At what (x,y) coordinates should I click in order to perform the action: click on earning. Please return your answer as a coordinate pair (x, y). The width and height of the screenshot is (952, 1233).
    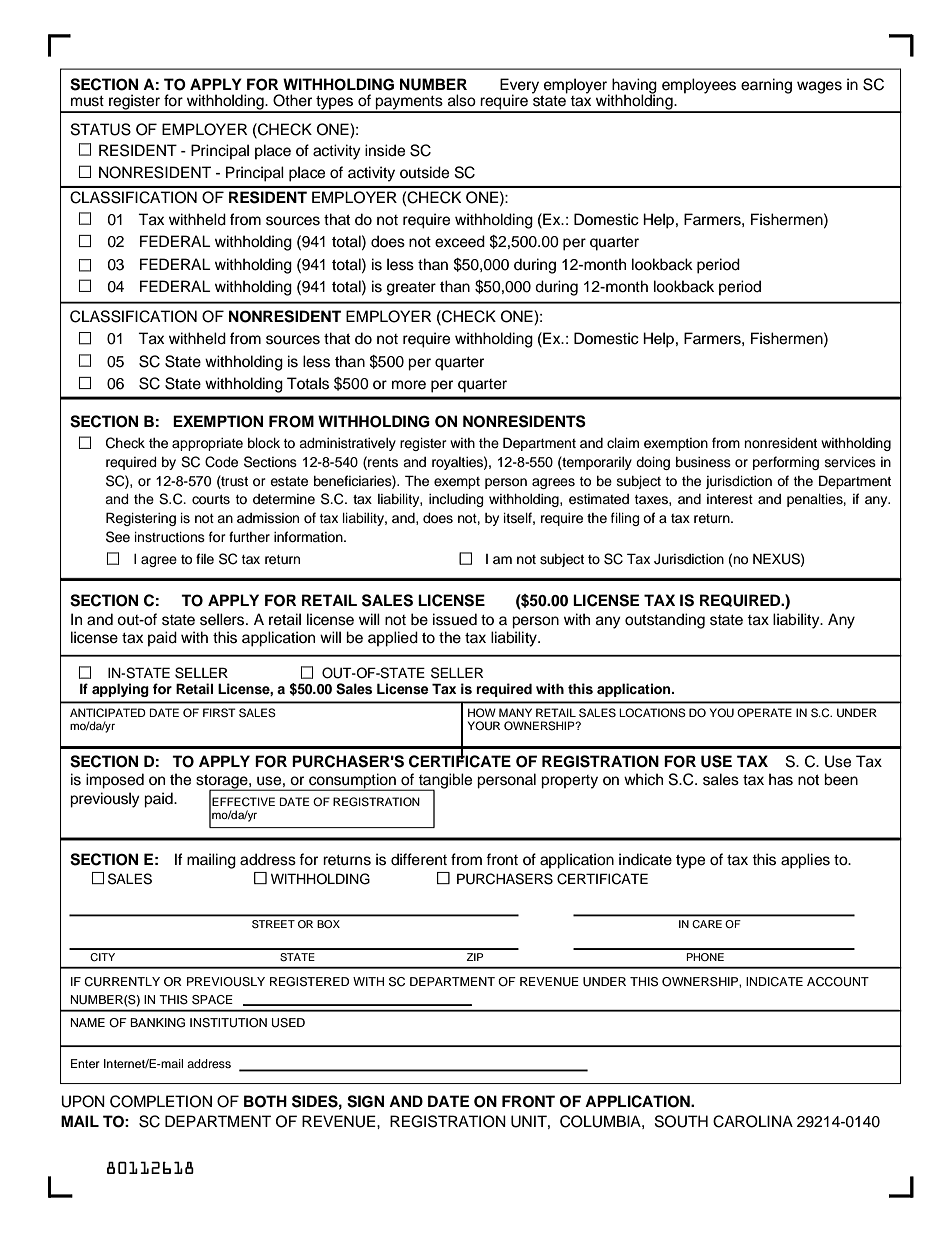
    Looking at the image, I should click on (766, 86).
